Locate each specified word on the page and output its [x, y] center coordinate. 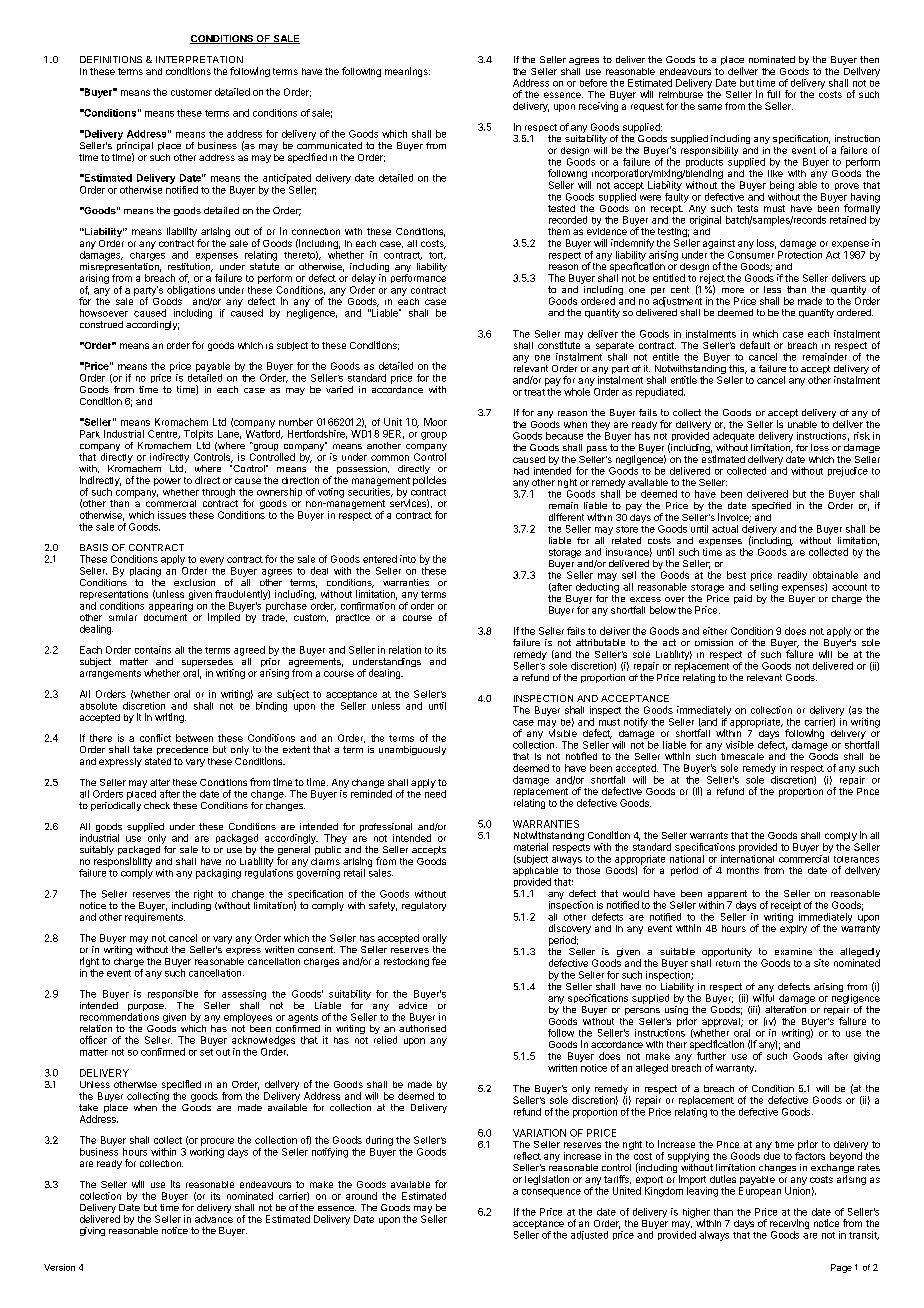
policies [429, 481]
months [743, 870]
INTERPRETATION [199, 59]
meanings [407, 72]
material [531, 847]
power [167, 482]
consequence [551, 1193]
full [773, 94]
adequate [733, 437]
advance [214, 1219]
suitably [97, 850]
